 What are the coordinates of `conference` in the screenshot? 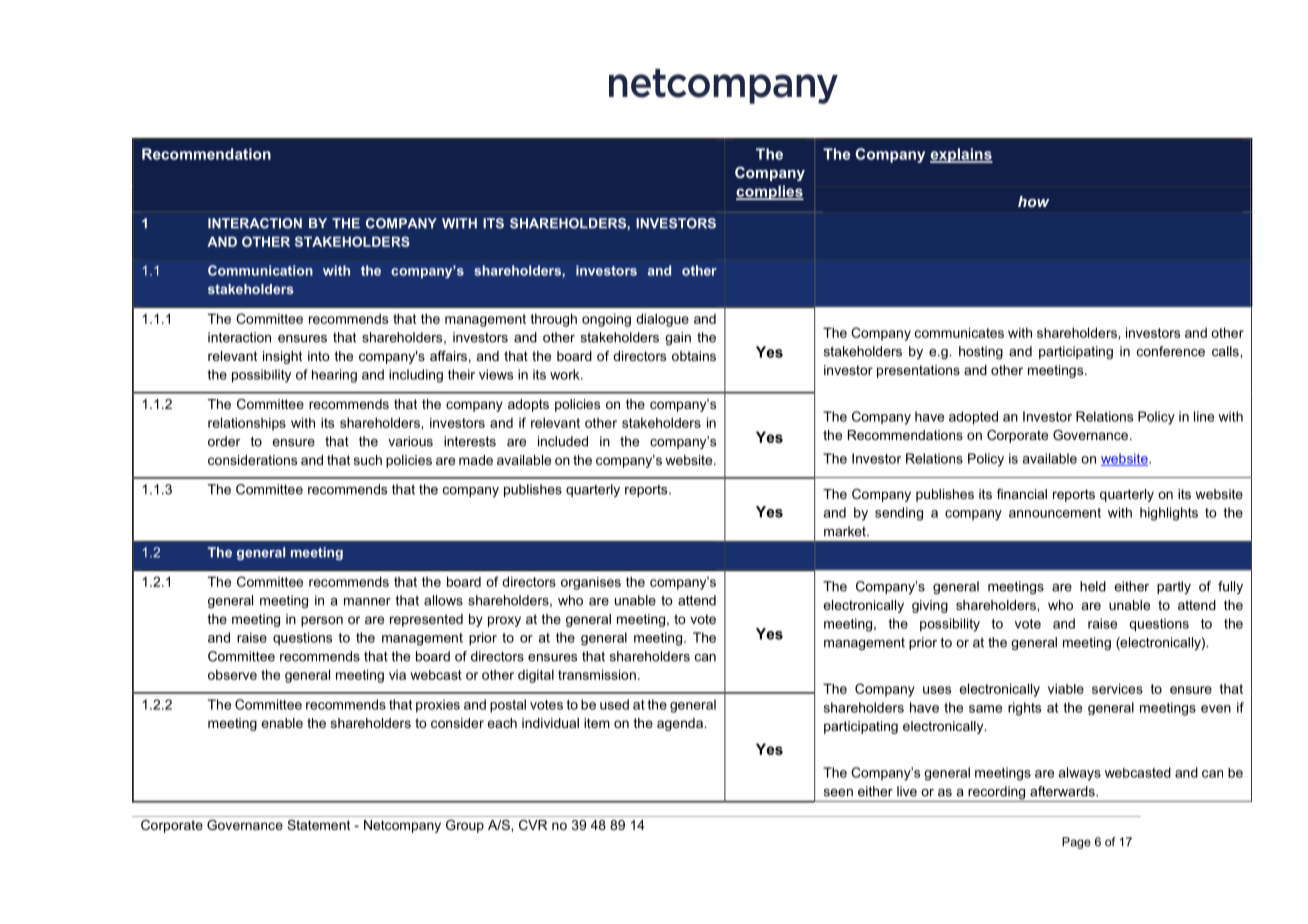 It's located at (1171, 351).
